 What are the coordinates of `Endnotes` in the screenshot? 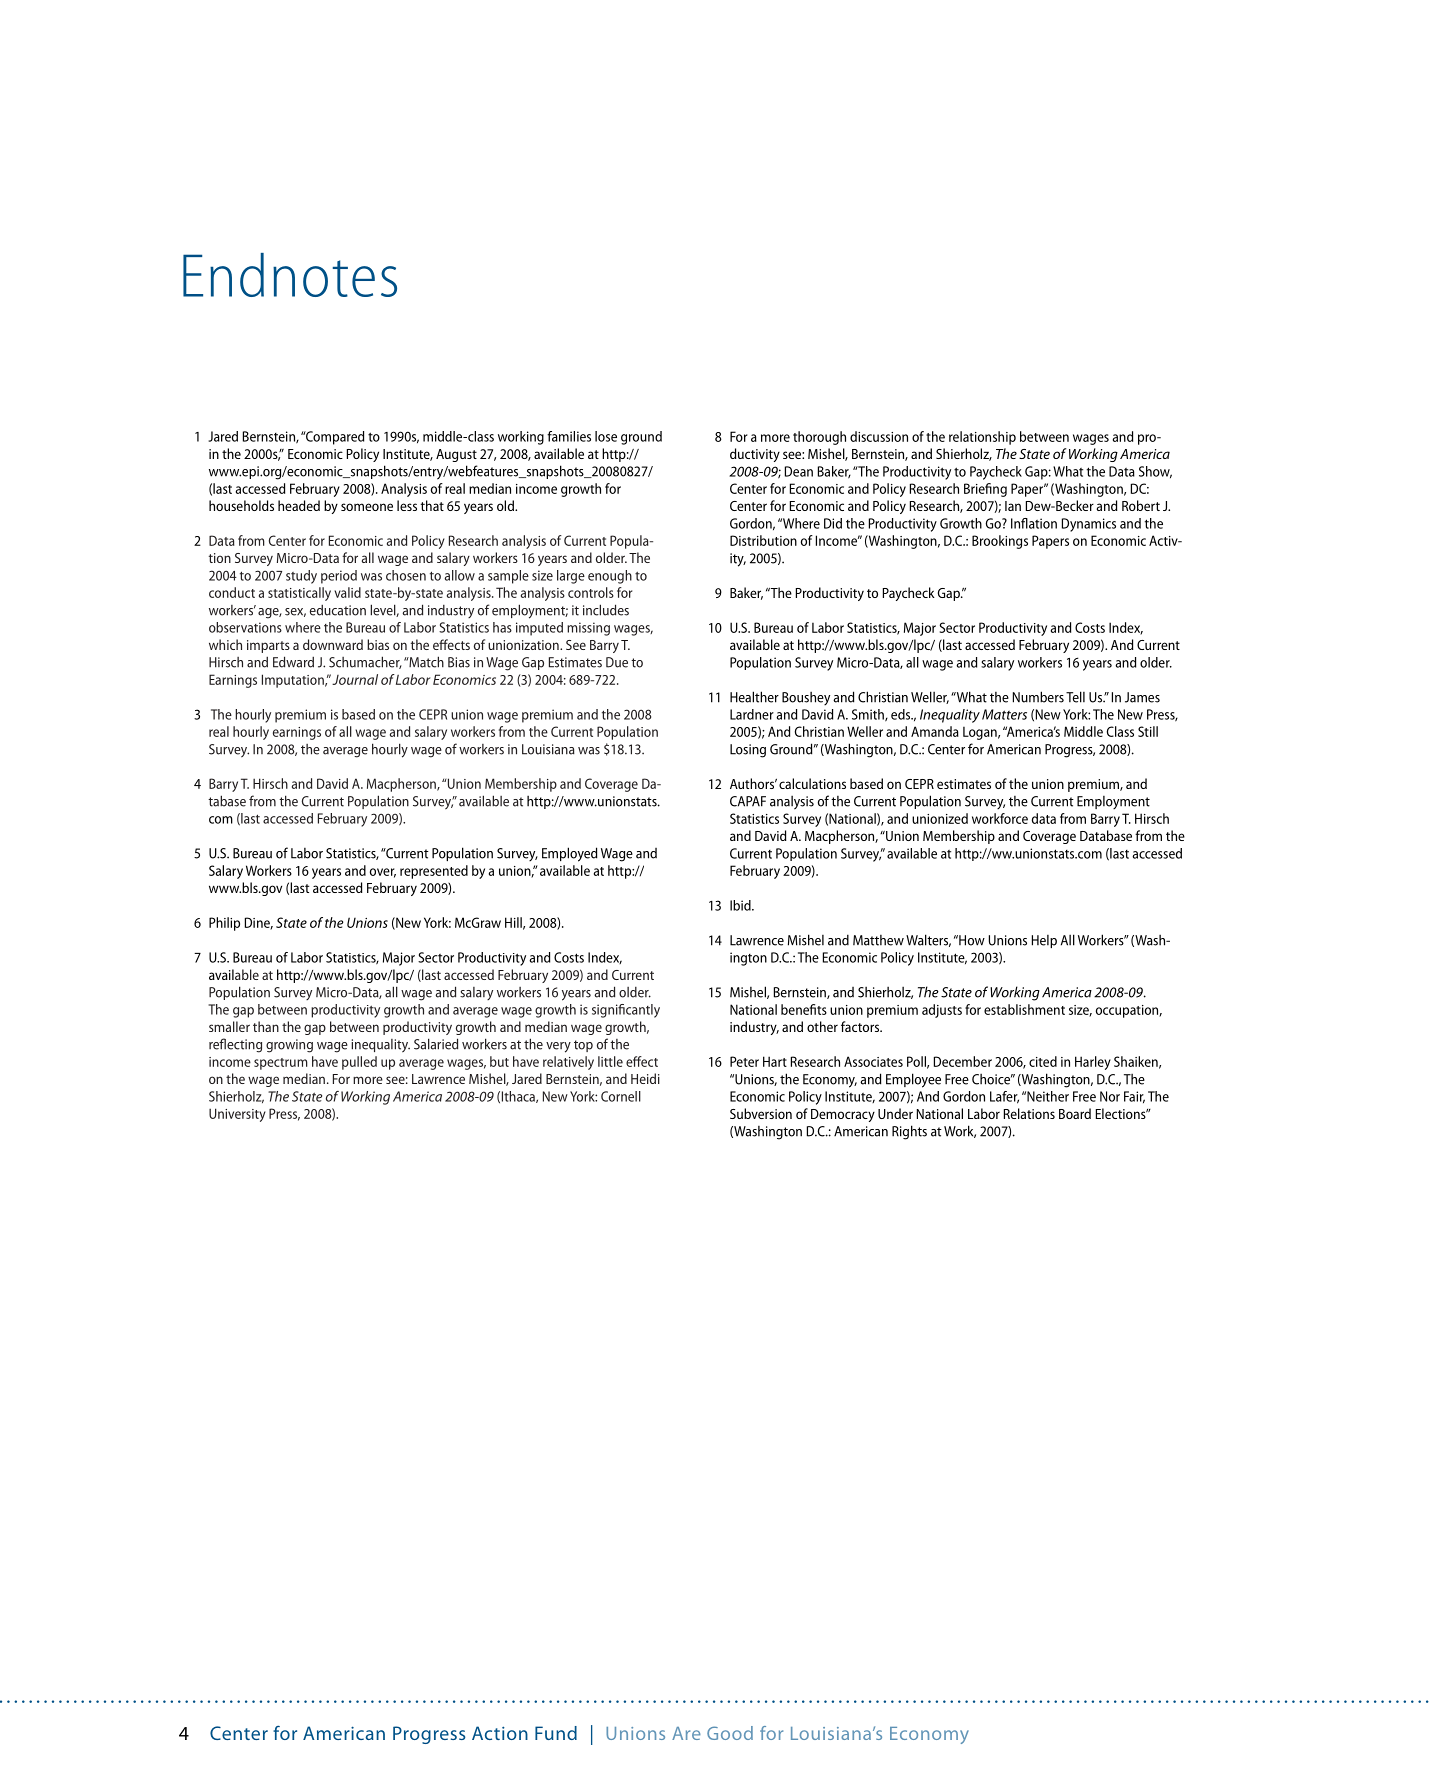 It's located at (290, 275).
